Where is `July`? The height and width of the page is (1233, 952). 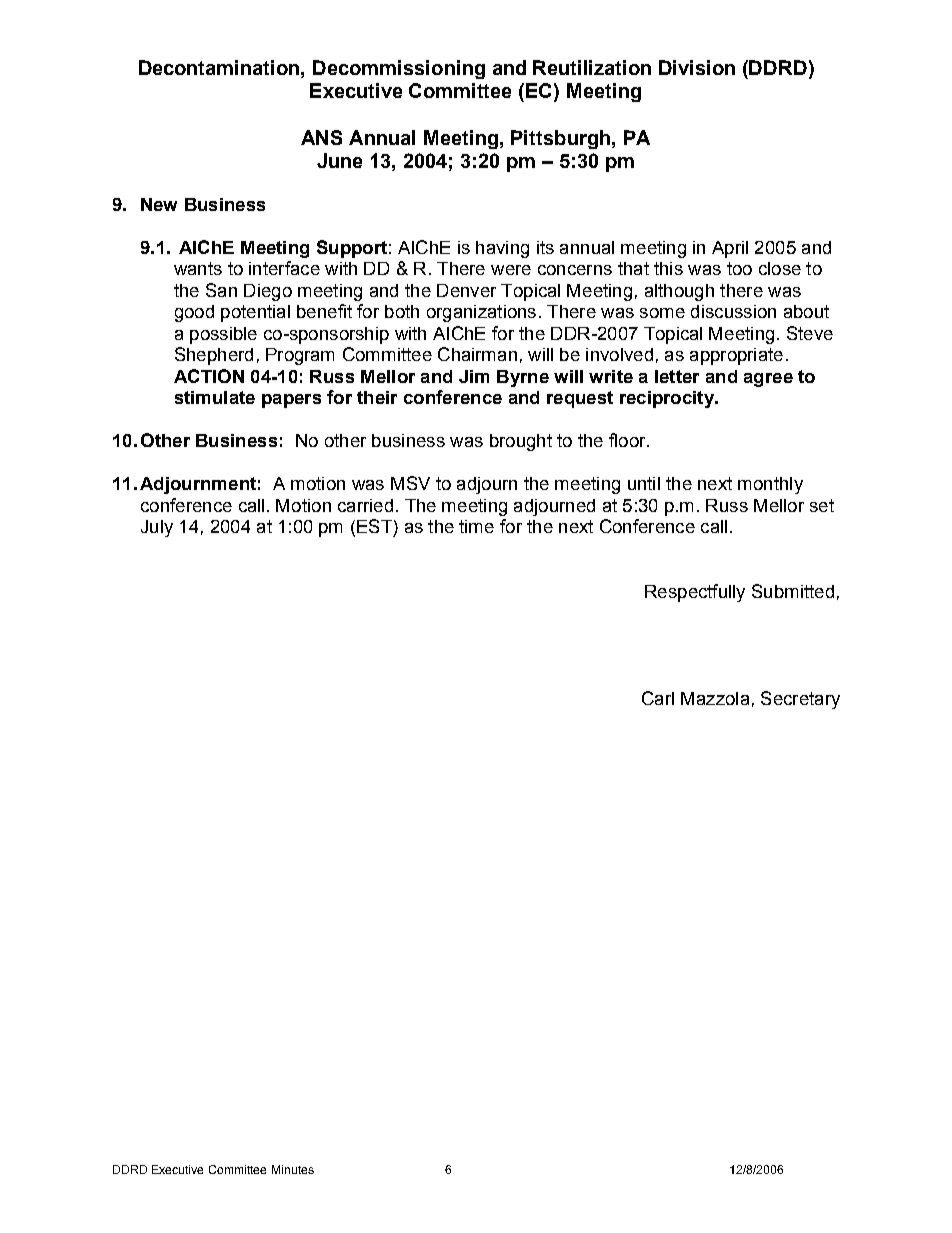
July is located at coordinates (157, 528).
